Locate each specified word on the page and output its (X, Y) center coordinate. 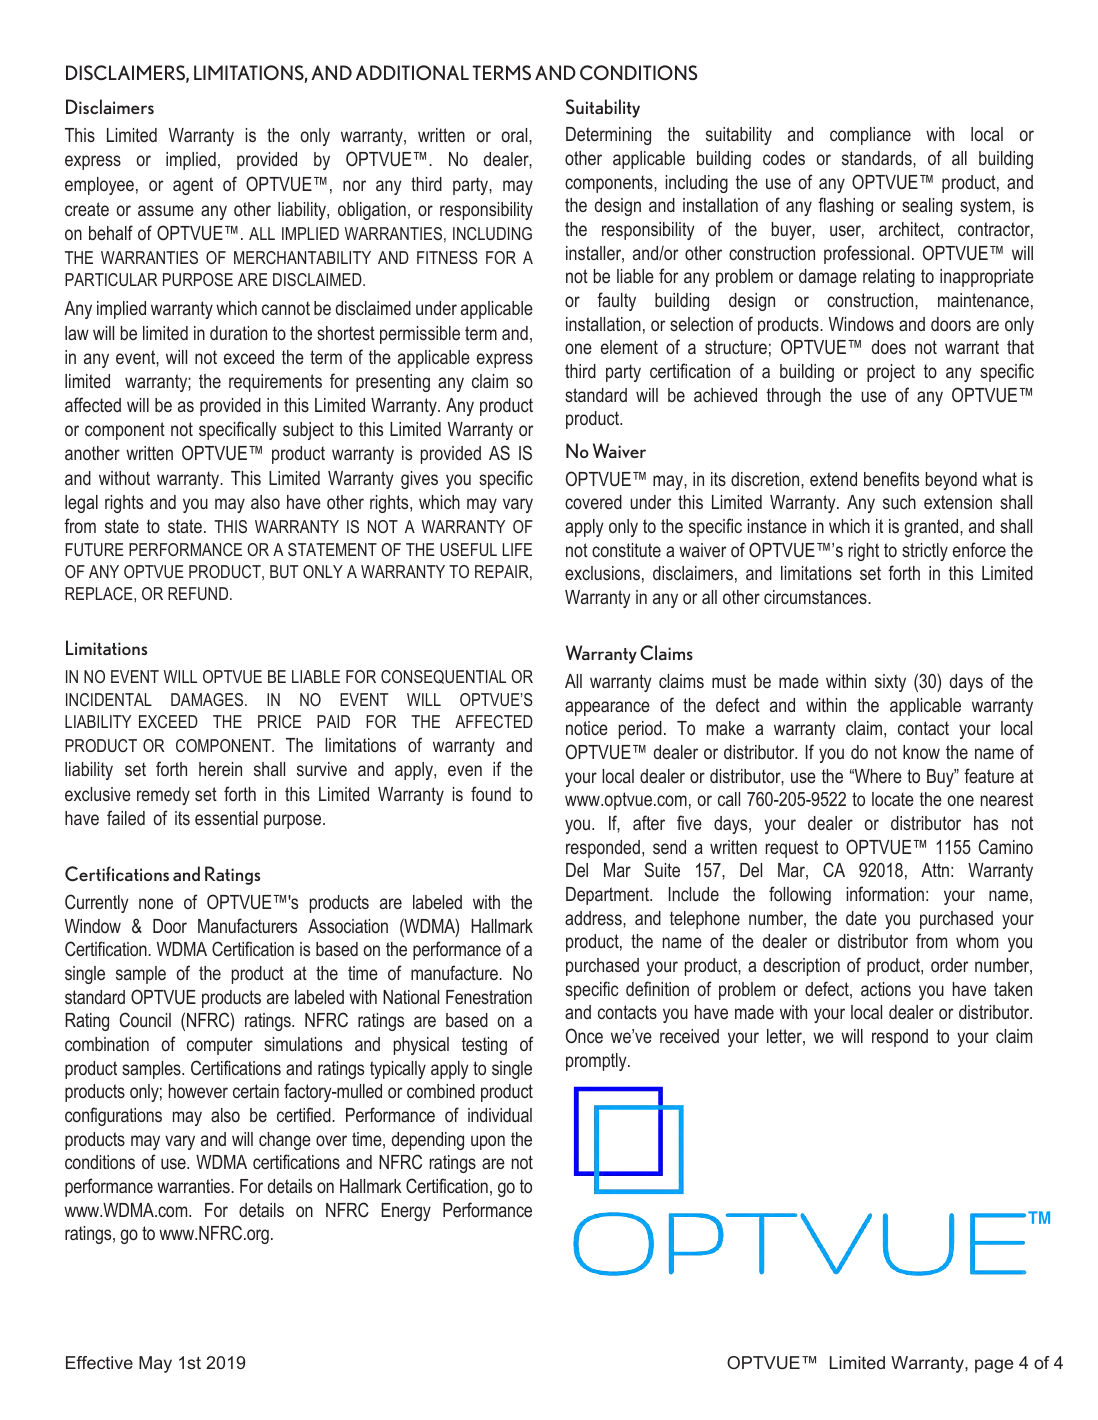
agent (193, 186)
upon (488, 1142)
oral (516, 135)
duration (238, 333)
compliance (870, 136)
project (891, 373)
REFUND (199, 593)
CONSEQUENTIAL (443, 677)
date (861, 918)
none (156, 903)
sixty (890, 683)
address (594, 918)
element (629, 347)
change (285, 1141)
